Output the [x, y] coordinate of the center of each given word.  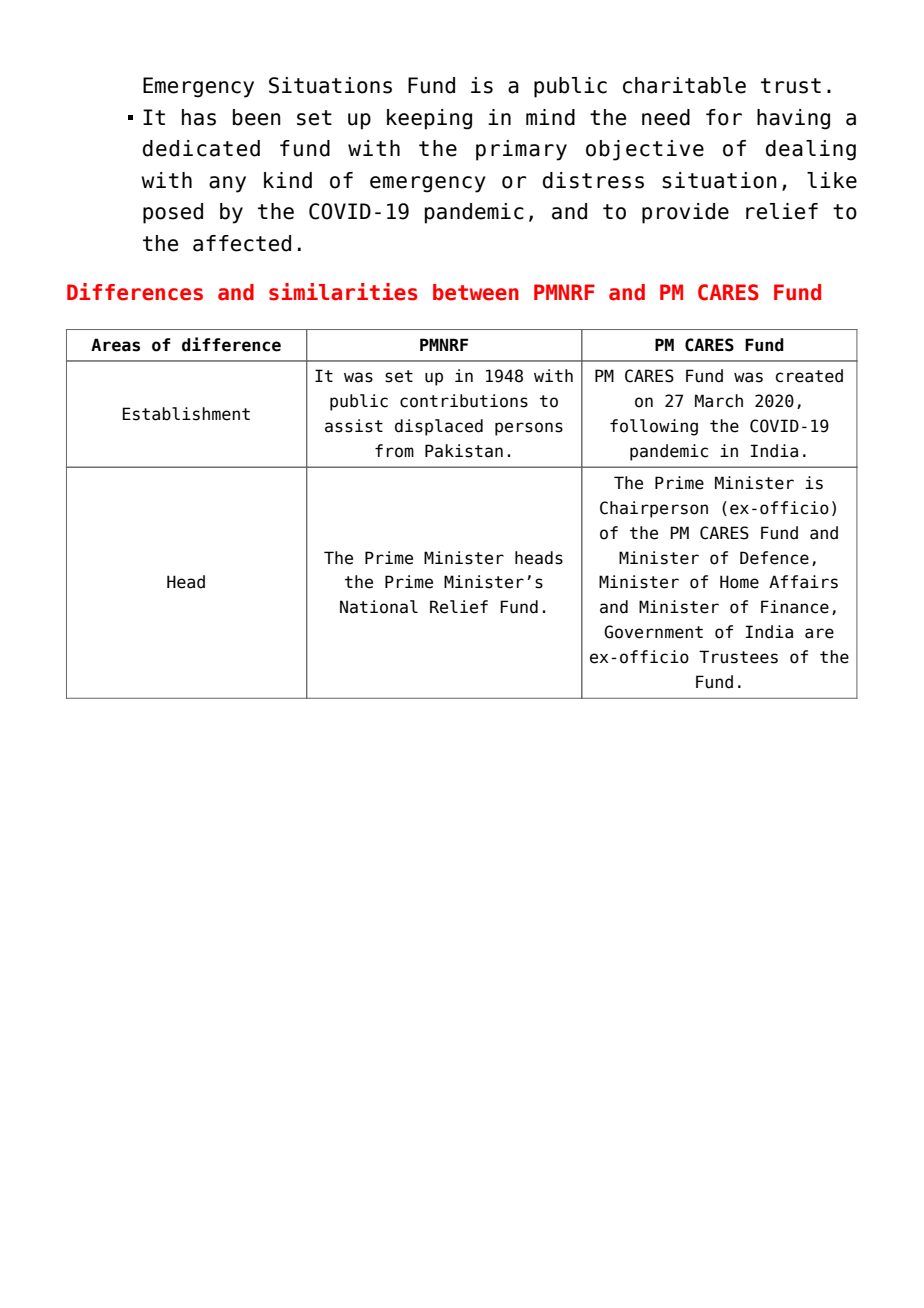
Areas [115, 345]
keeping [429, 119]
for [724, 117]
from [394, 451]
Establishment [186, 414]
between [476, 292]
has [199, 117]
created [809, 376]
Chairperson [654, 509]
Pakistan [464, 451]
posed [173, 213]
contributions [464, 401]
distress [593, 180]
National [379, 607]
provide [685, 213]
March [719, 401]
